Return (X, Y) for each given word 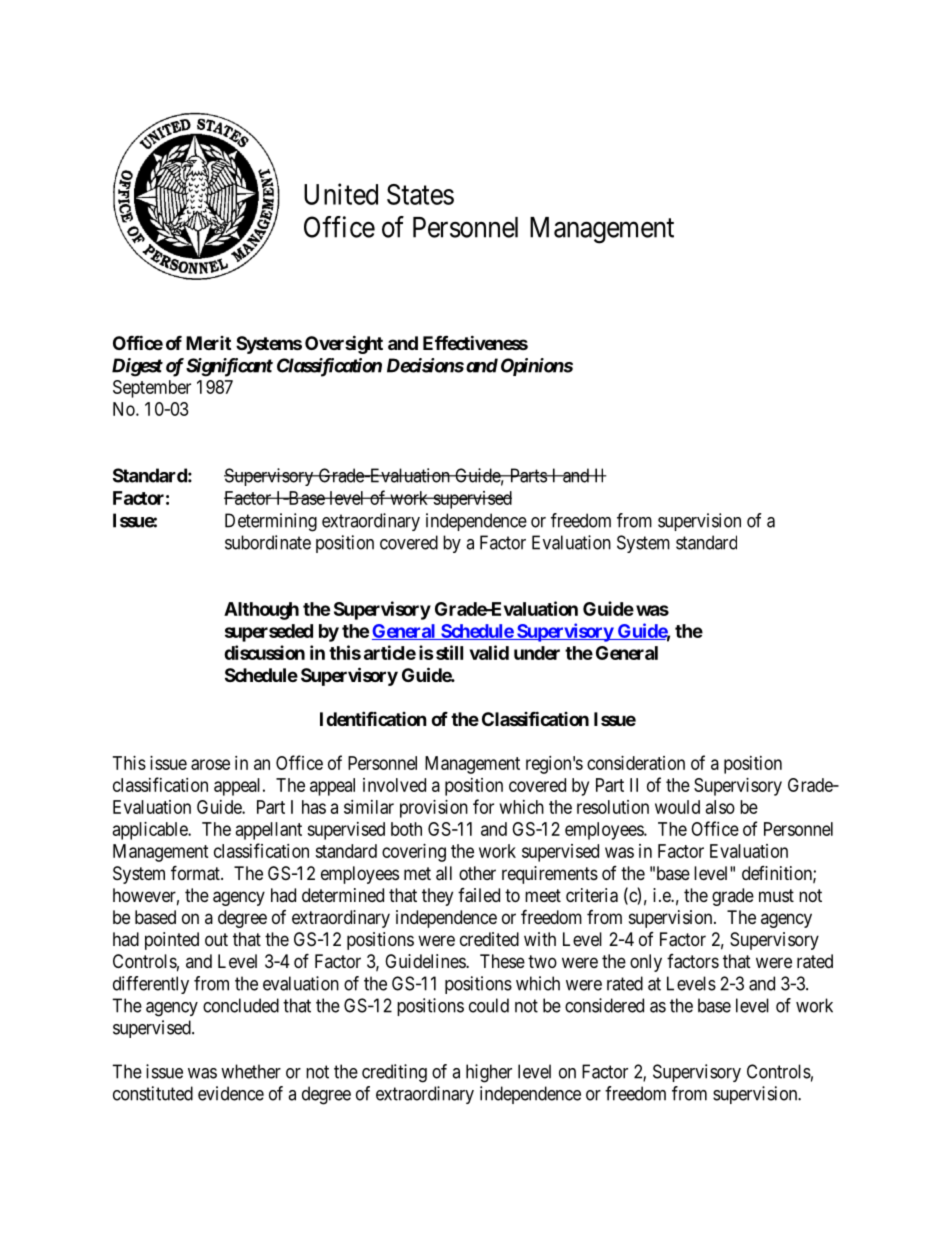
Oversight (344, 344)
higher (489, 1073)
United (341, 194)
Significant (229, 367)
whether (251, 1071)
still (449, 652)
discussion (264, 652)
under (537, 653)
